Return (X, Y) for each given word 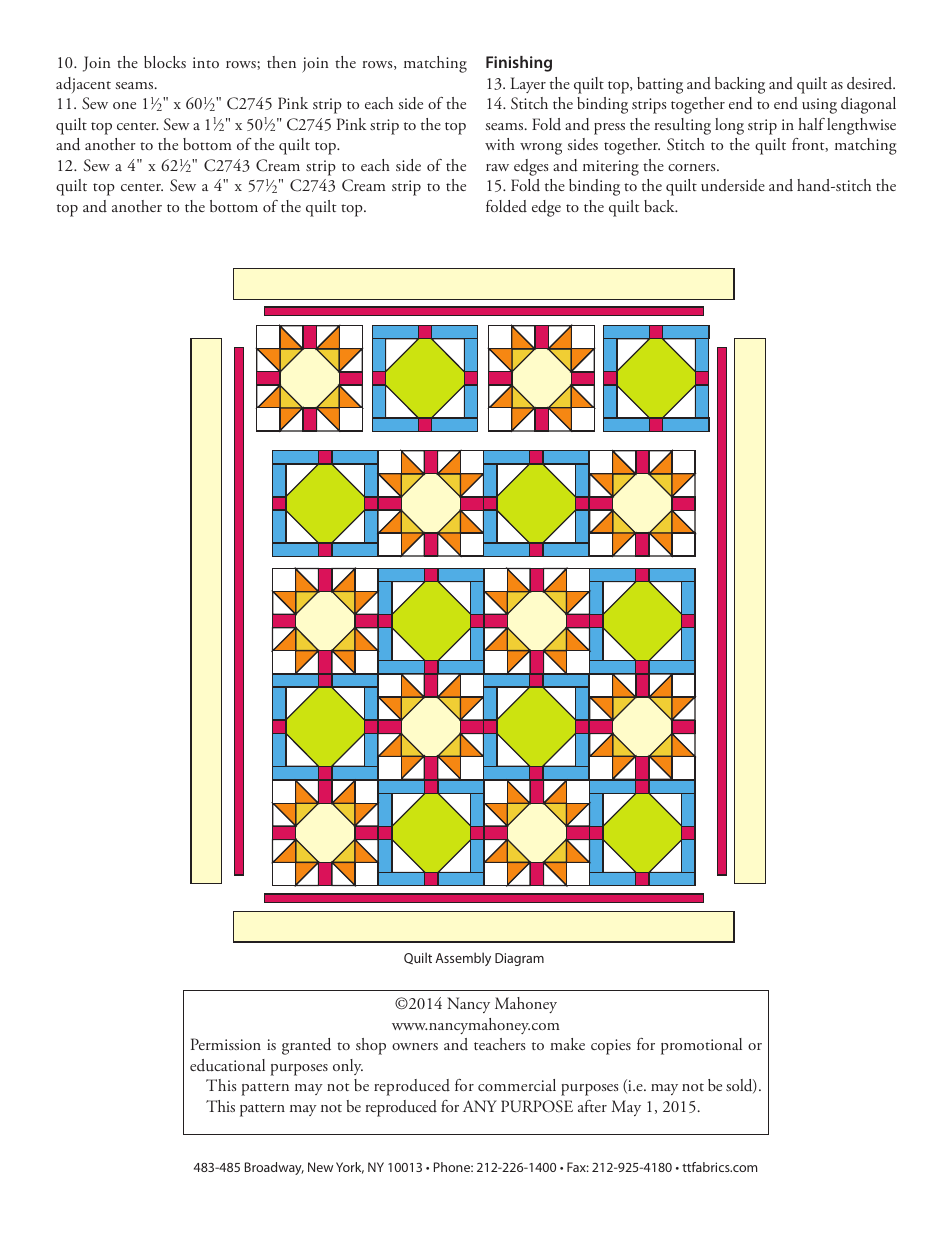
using (819, 106)
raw (497, 167)
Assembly (463, 959)
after (592, 1106)
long (729, 126)
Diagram (519, 959)
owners (415, 1046)
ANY (480, 1106)
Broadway (274, 1168)
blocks (165, 62)
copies (611, 1047)
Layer (528, 85)
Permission (226, 1044)
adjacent (83, 85)
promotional (701, 1046)
